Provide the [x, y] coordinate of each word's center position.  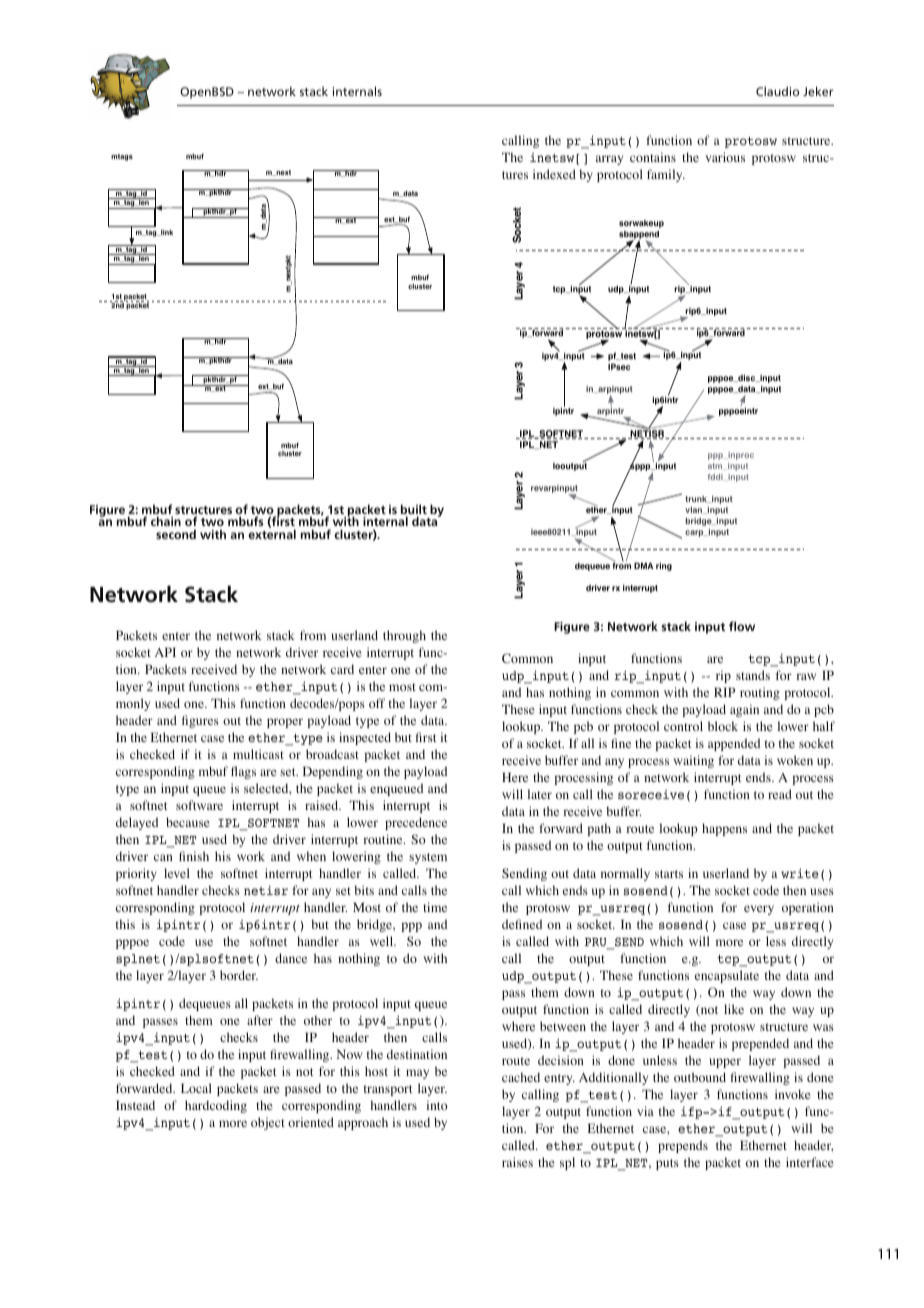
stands [753, 675]
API [165, 652]
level [177, 873]
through [404, 636]
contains [653, 157]
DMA [643, 566]
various [725, 157]
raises [517, 1162]
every [759, 910]
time [435, 907]
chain [166, 521]
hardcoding [216, 1106]
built [414, 510]
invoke [793, 1094]
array [609, 160]
